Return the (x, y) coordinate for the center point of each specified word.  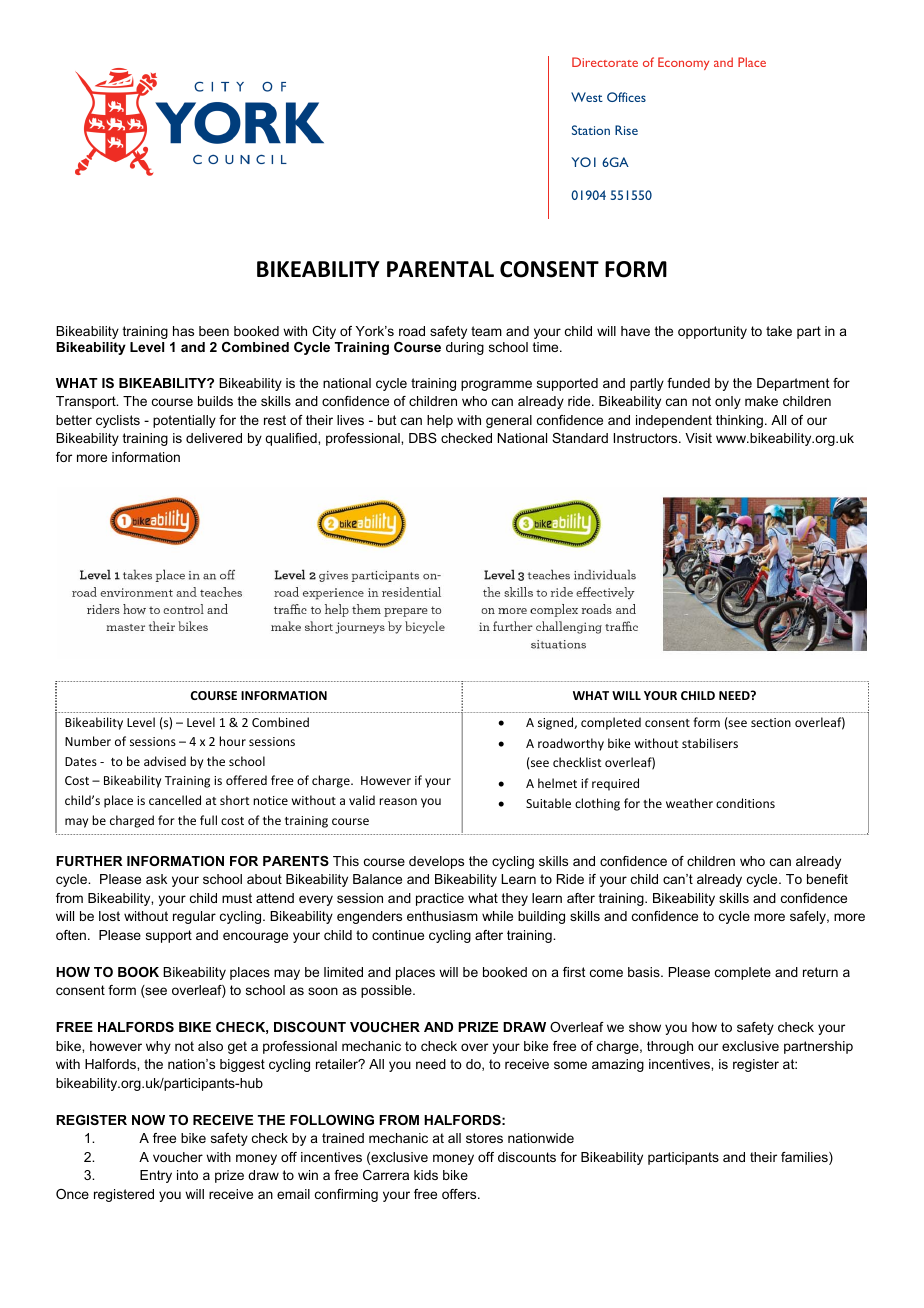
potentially (184, 421)
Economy (683, 63)
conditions (745, 803)
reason (398, 801)
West (587, 97)
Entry (156, 1176)
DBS (423, 438)
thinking (741, 421)
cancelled (175, 800)
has (183, 331)
